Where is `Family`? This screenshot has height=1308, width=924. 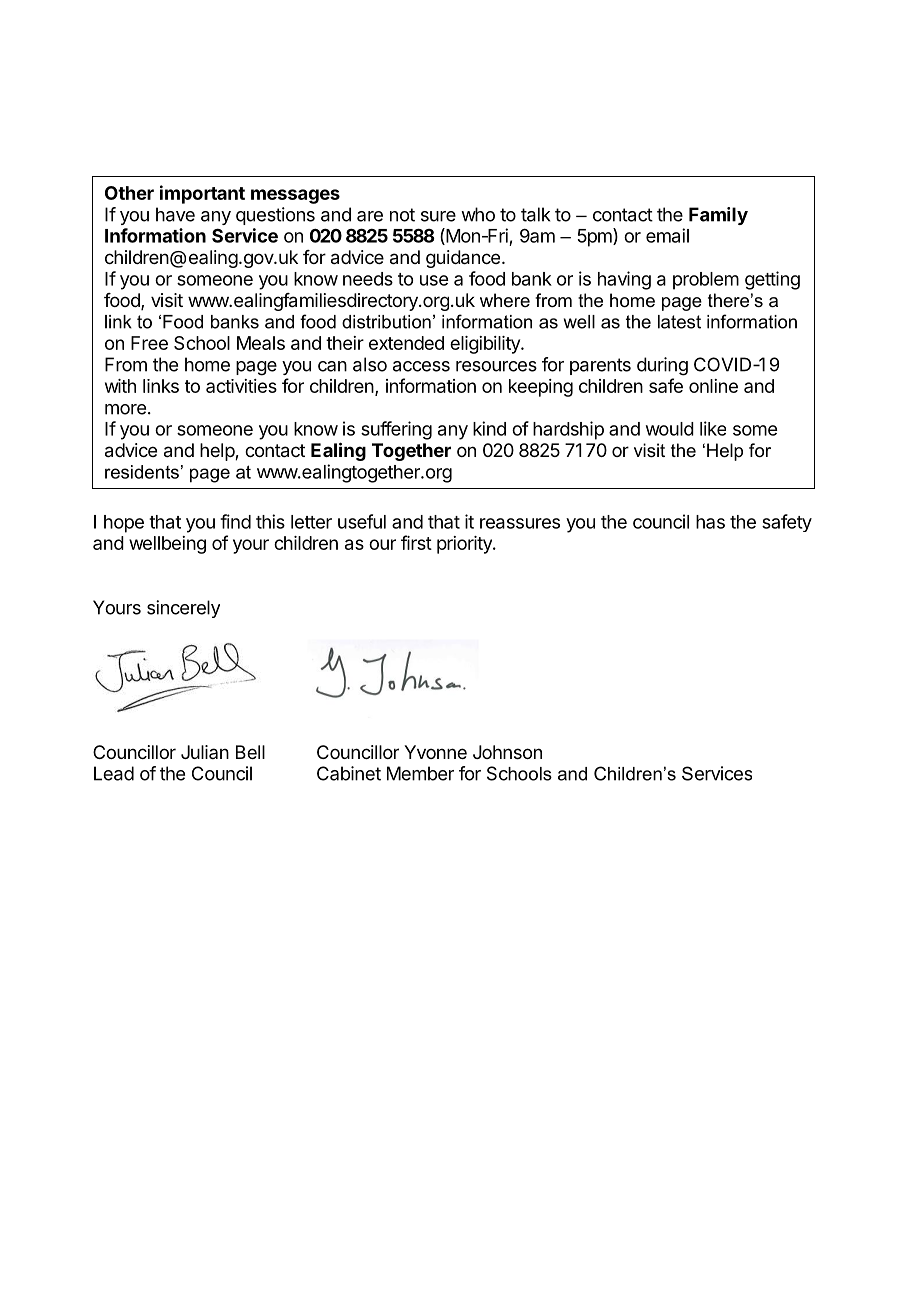 Family is located at coordinates (718, 216).
